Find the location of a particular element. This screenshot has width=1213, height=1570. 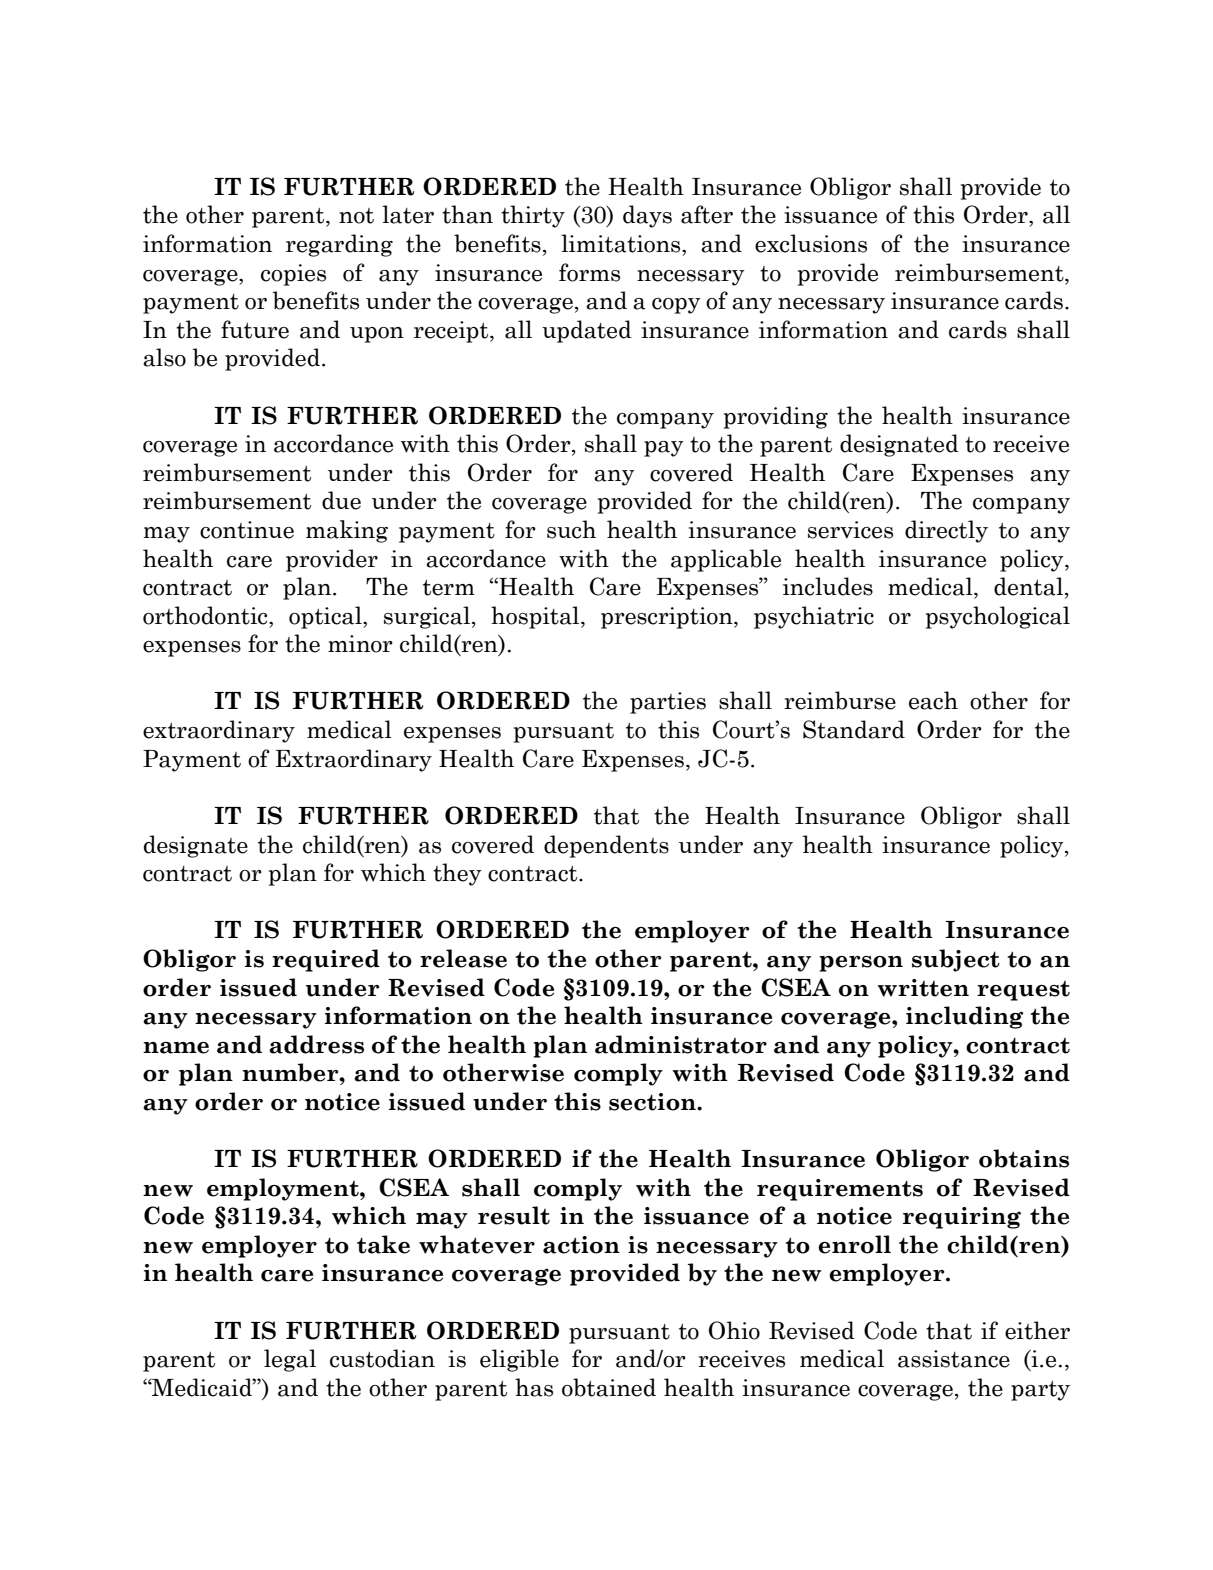

Standard is located at coordinates (854, 729).
